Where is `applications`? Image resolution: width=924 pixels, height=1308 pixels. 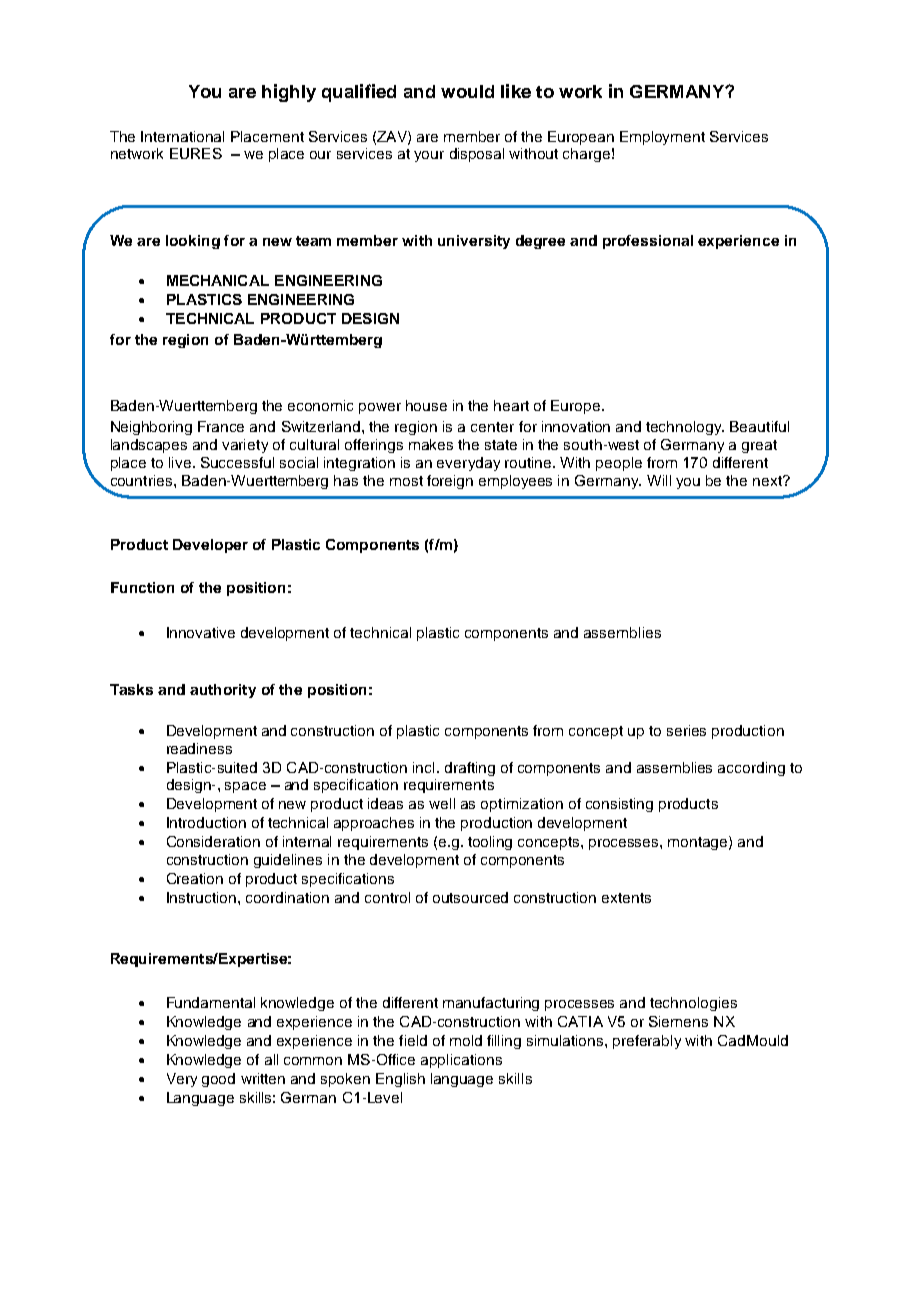
applications is located at coordinates (461, 1061).
